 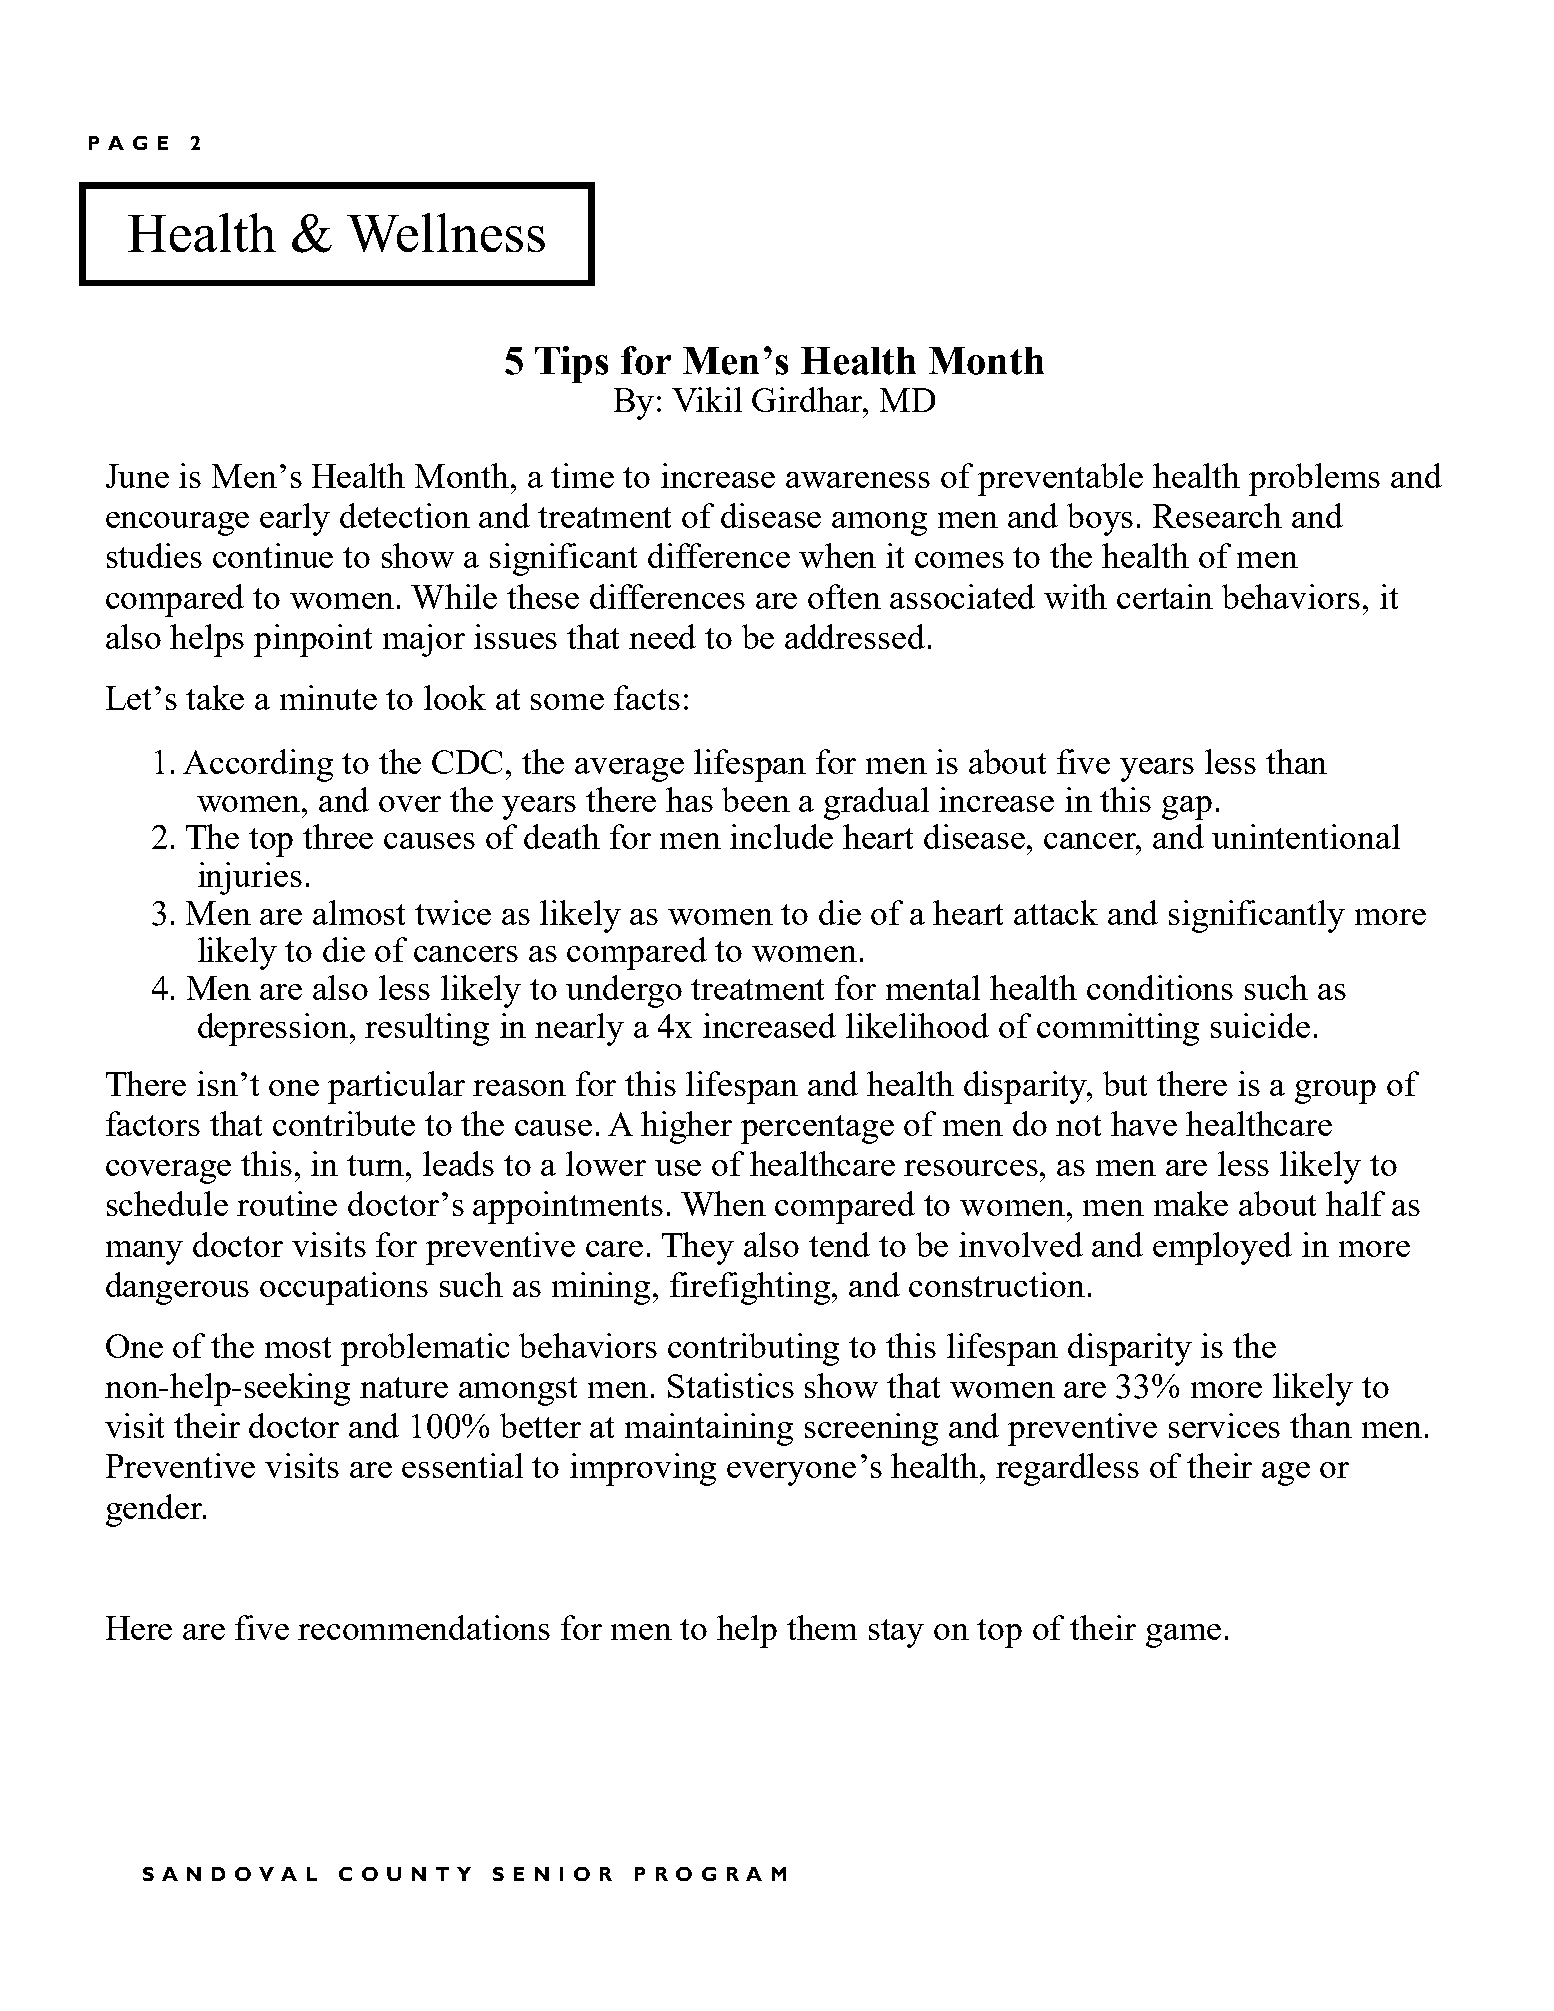 I want to click on injuries, so click(x=250, y=878).
